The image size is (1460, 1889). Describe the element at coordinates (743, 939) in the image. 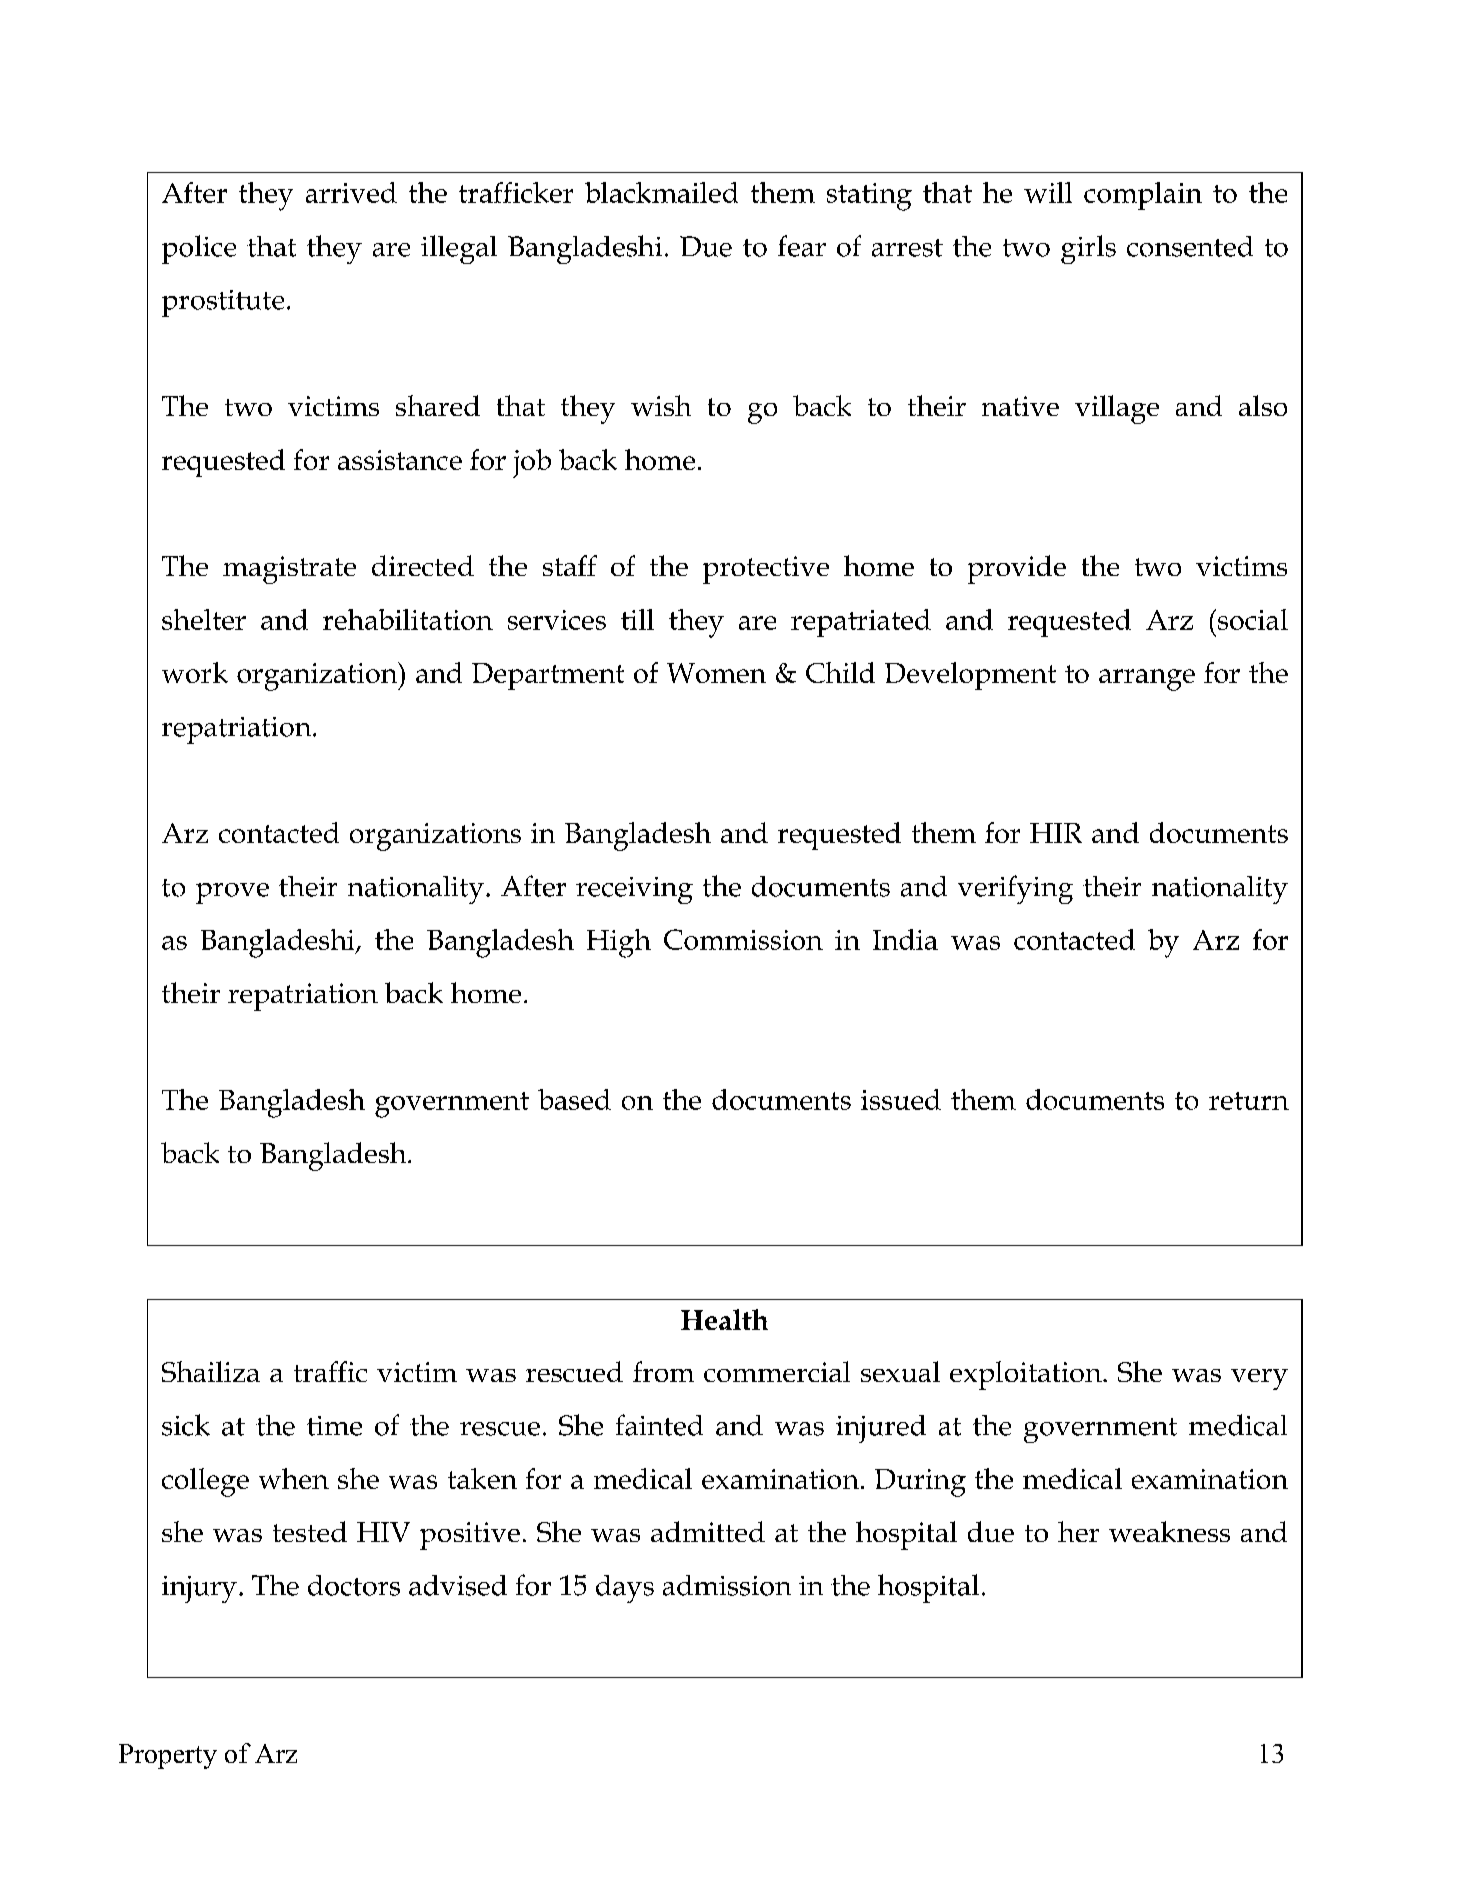

I see `Commission` at that location.
